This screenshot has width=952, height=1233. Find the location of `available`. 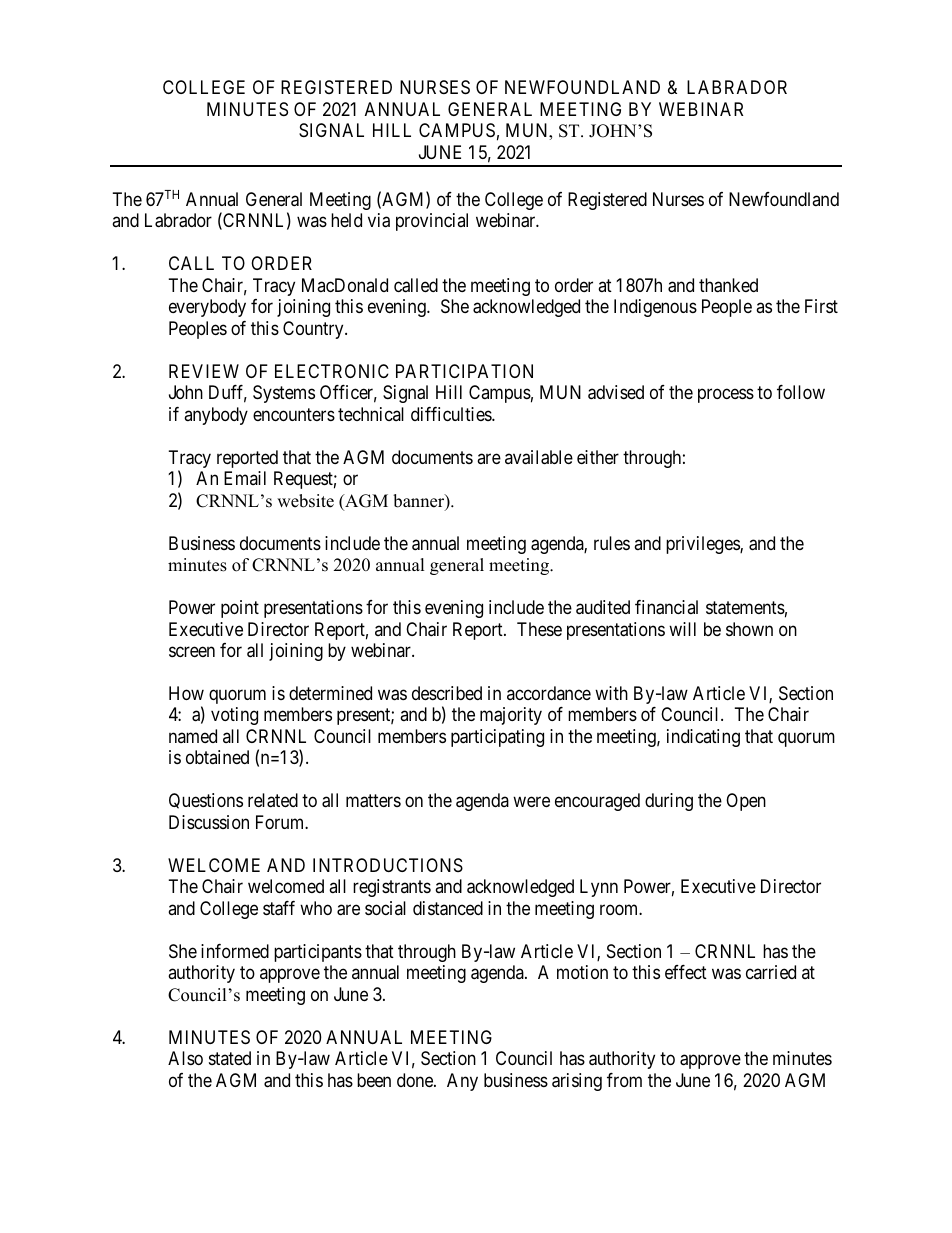

available is located at coordinates (539, 457).
